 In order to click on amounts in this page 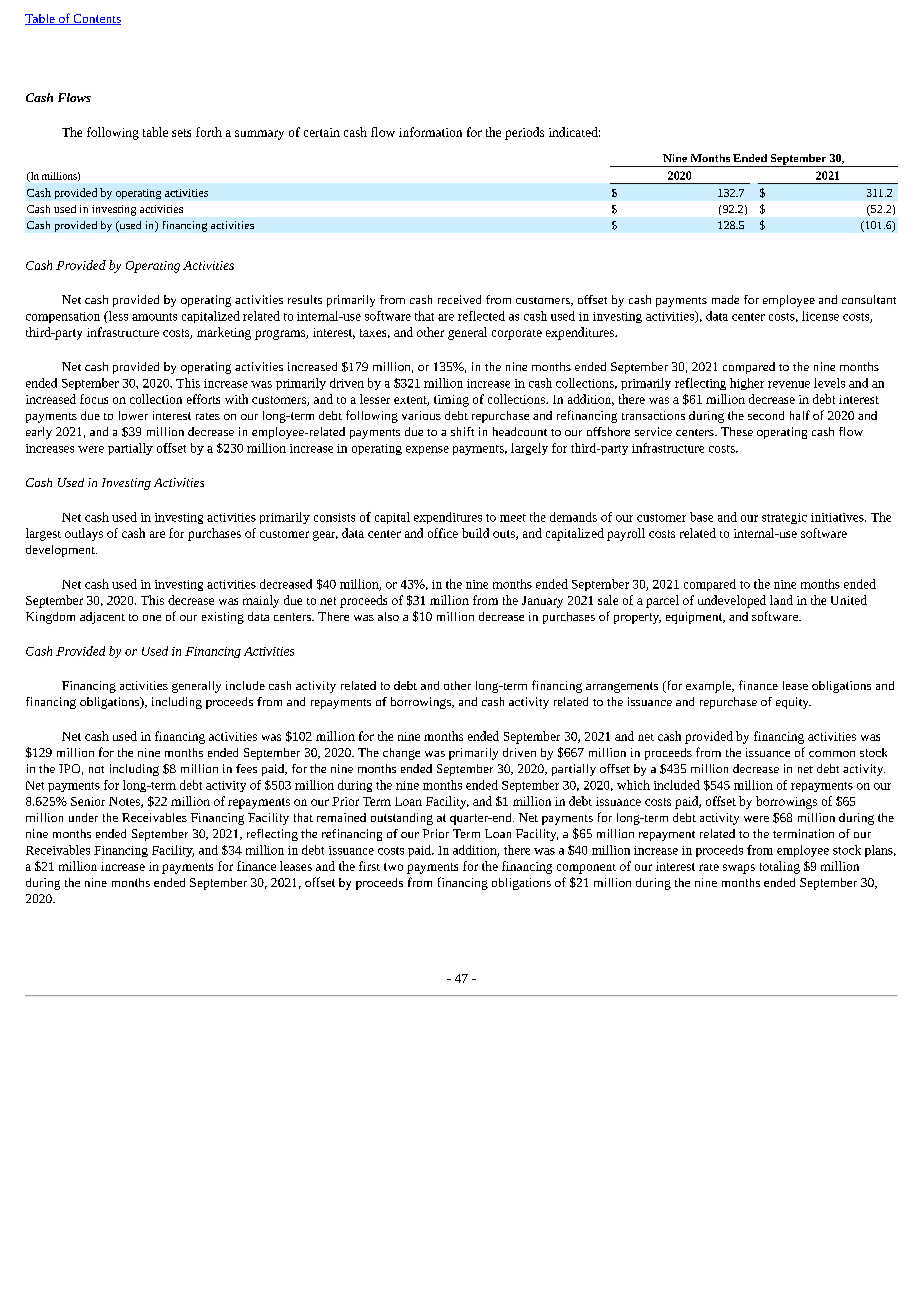, I will do `click(154, 317)`.
